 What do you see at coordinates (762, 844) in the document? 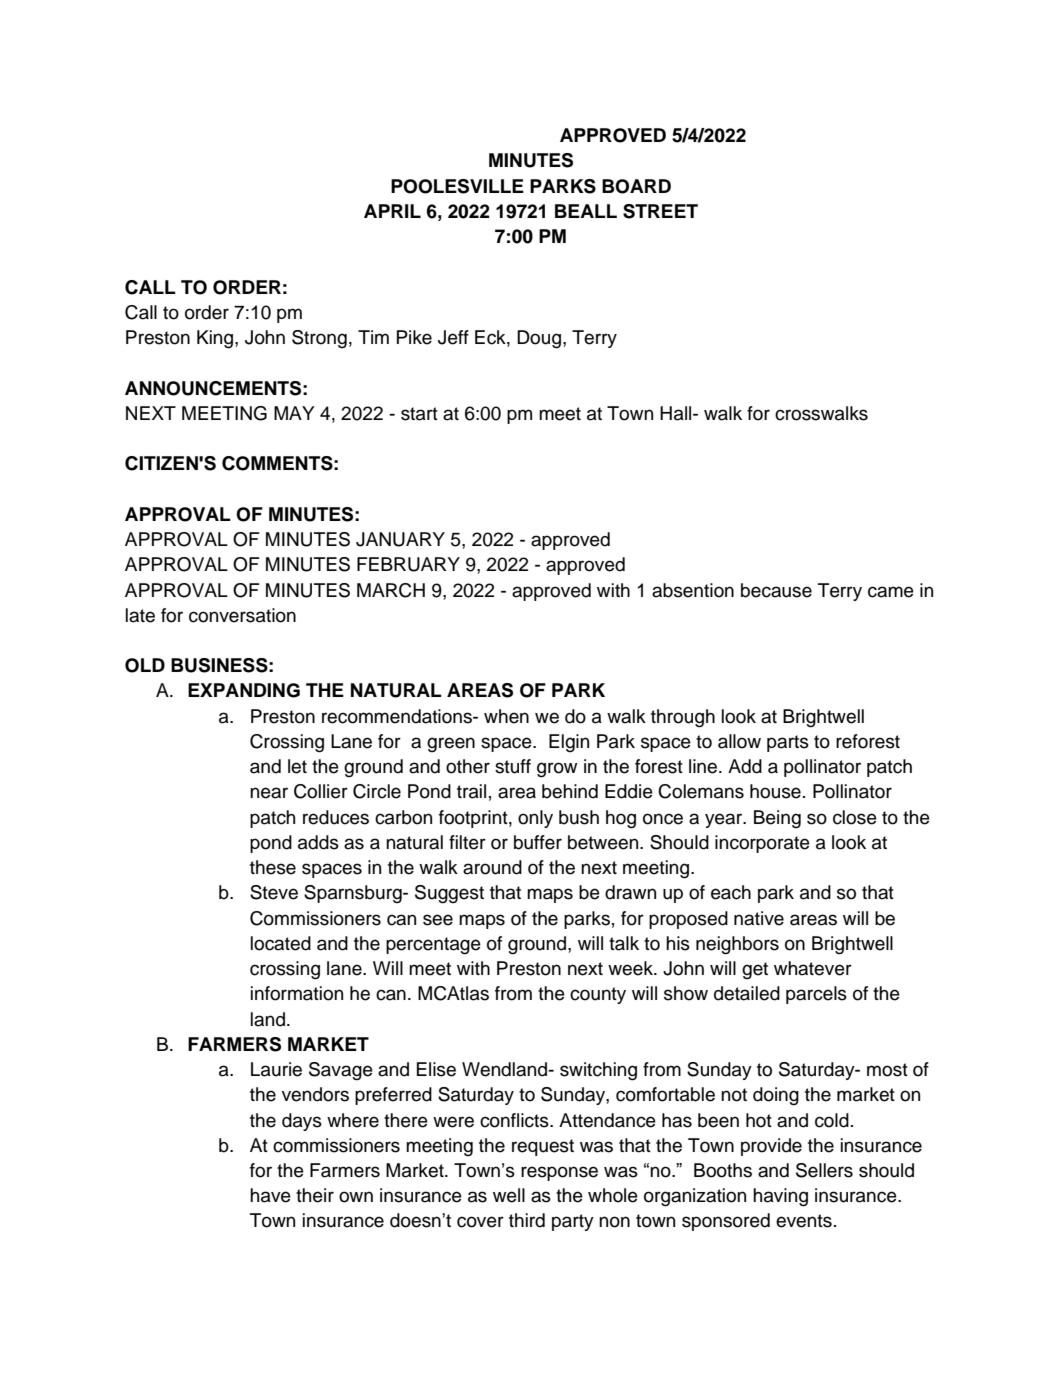
I see `incorporate` at bounding box center [762, 844].
